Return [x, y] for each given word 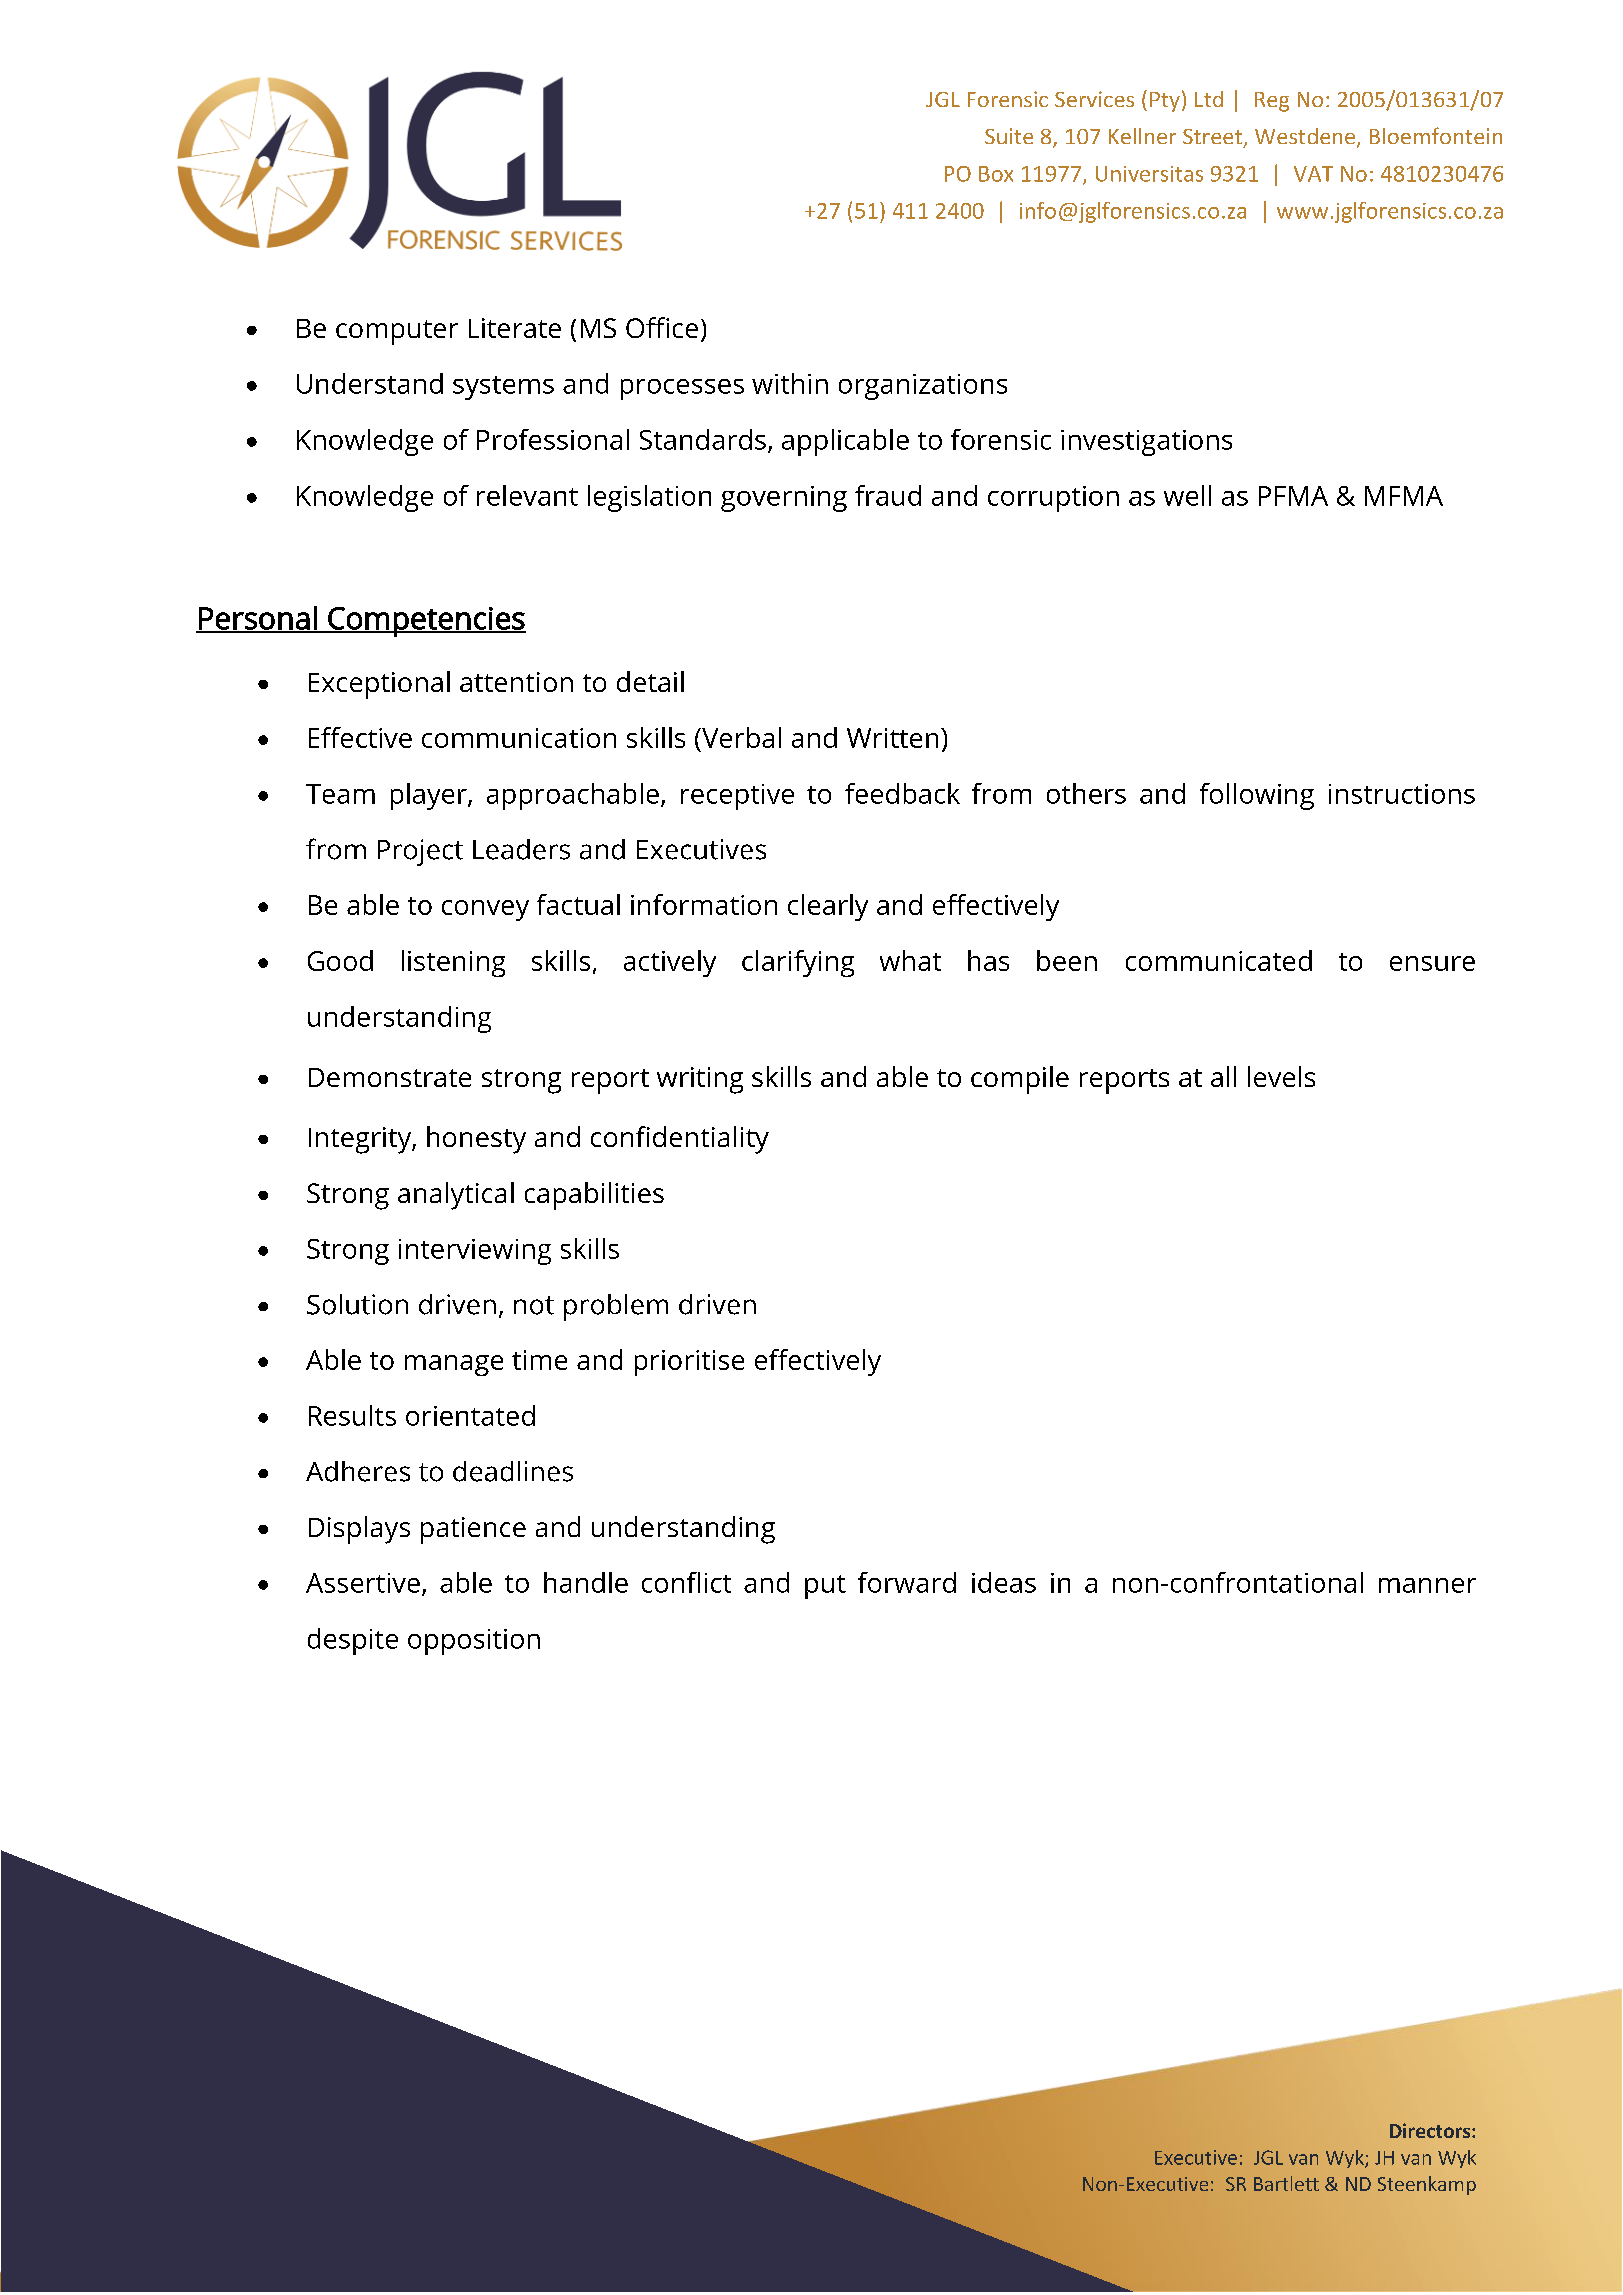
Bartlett [1286, 2183]
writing [700, 1080]
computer [397, 332]
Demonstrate [390, 1077]
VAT [1313, 174]
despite [353, 1641]
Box [996, 174]
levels [1281, 1076]
